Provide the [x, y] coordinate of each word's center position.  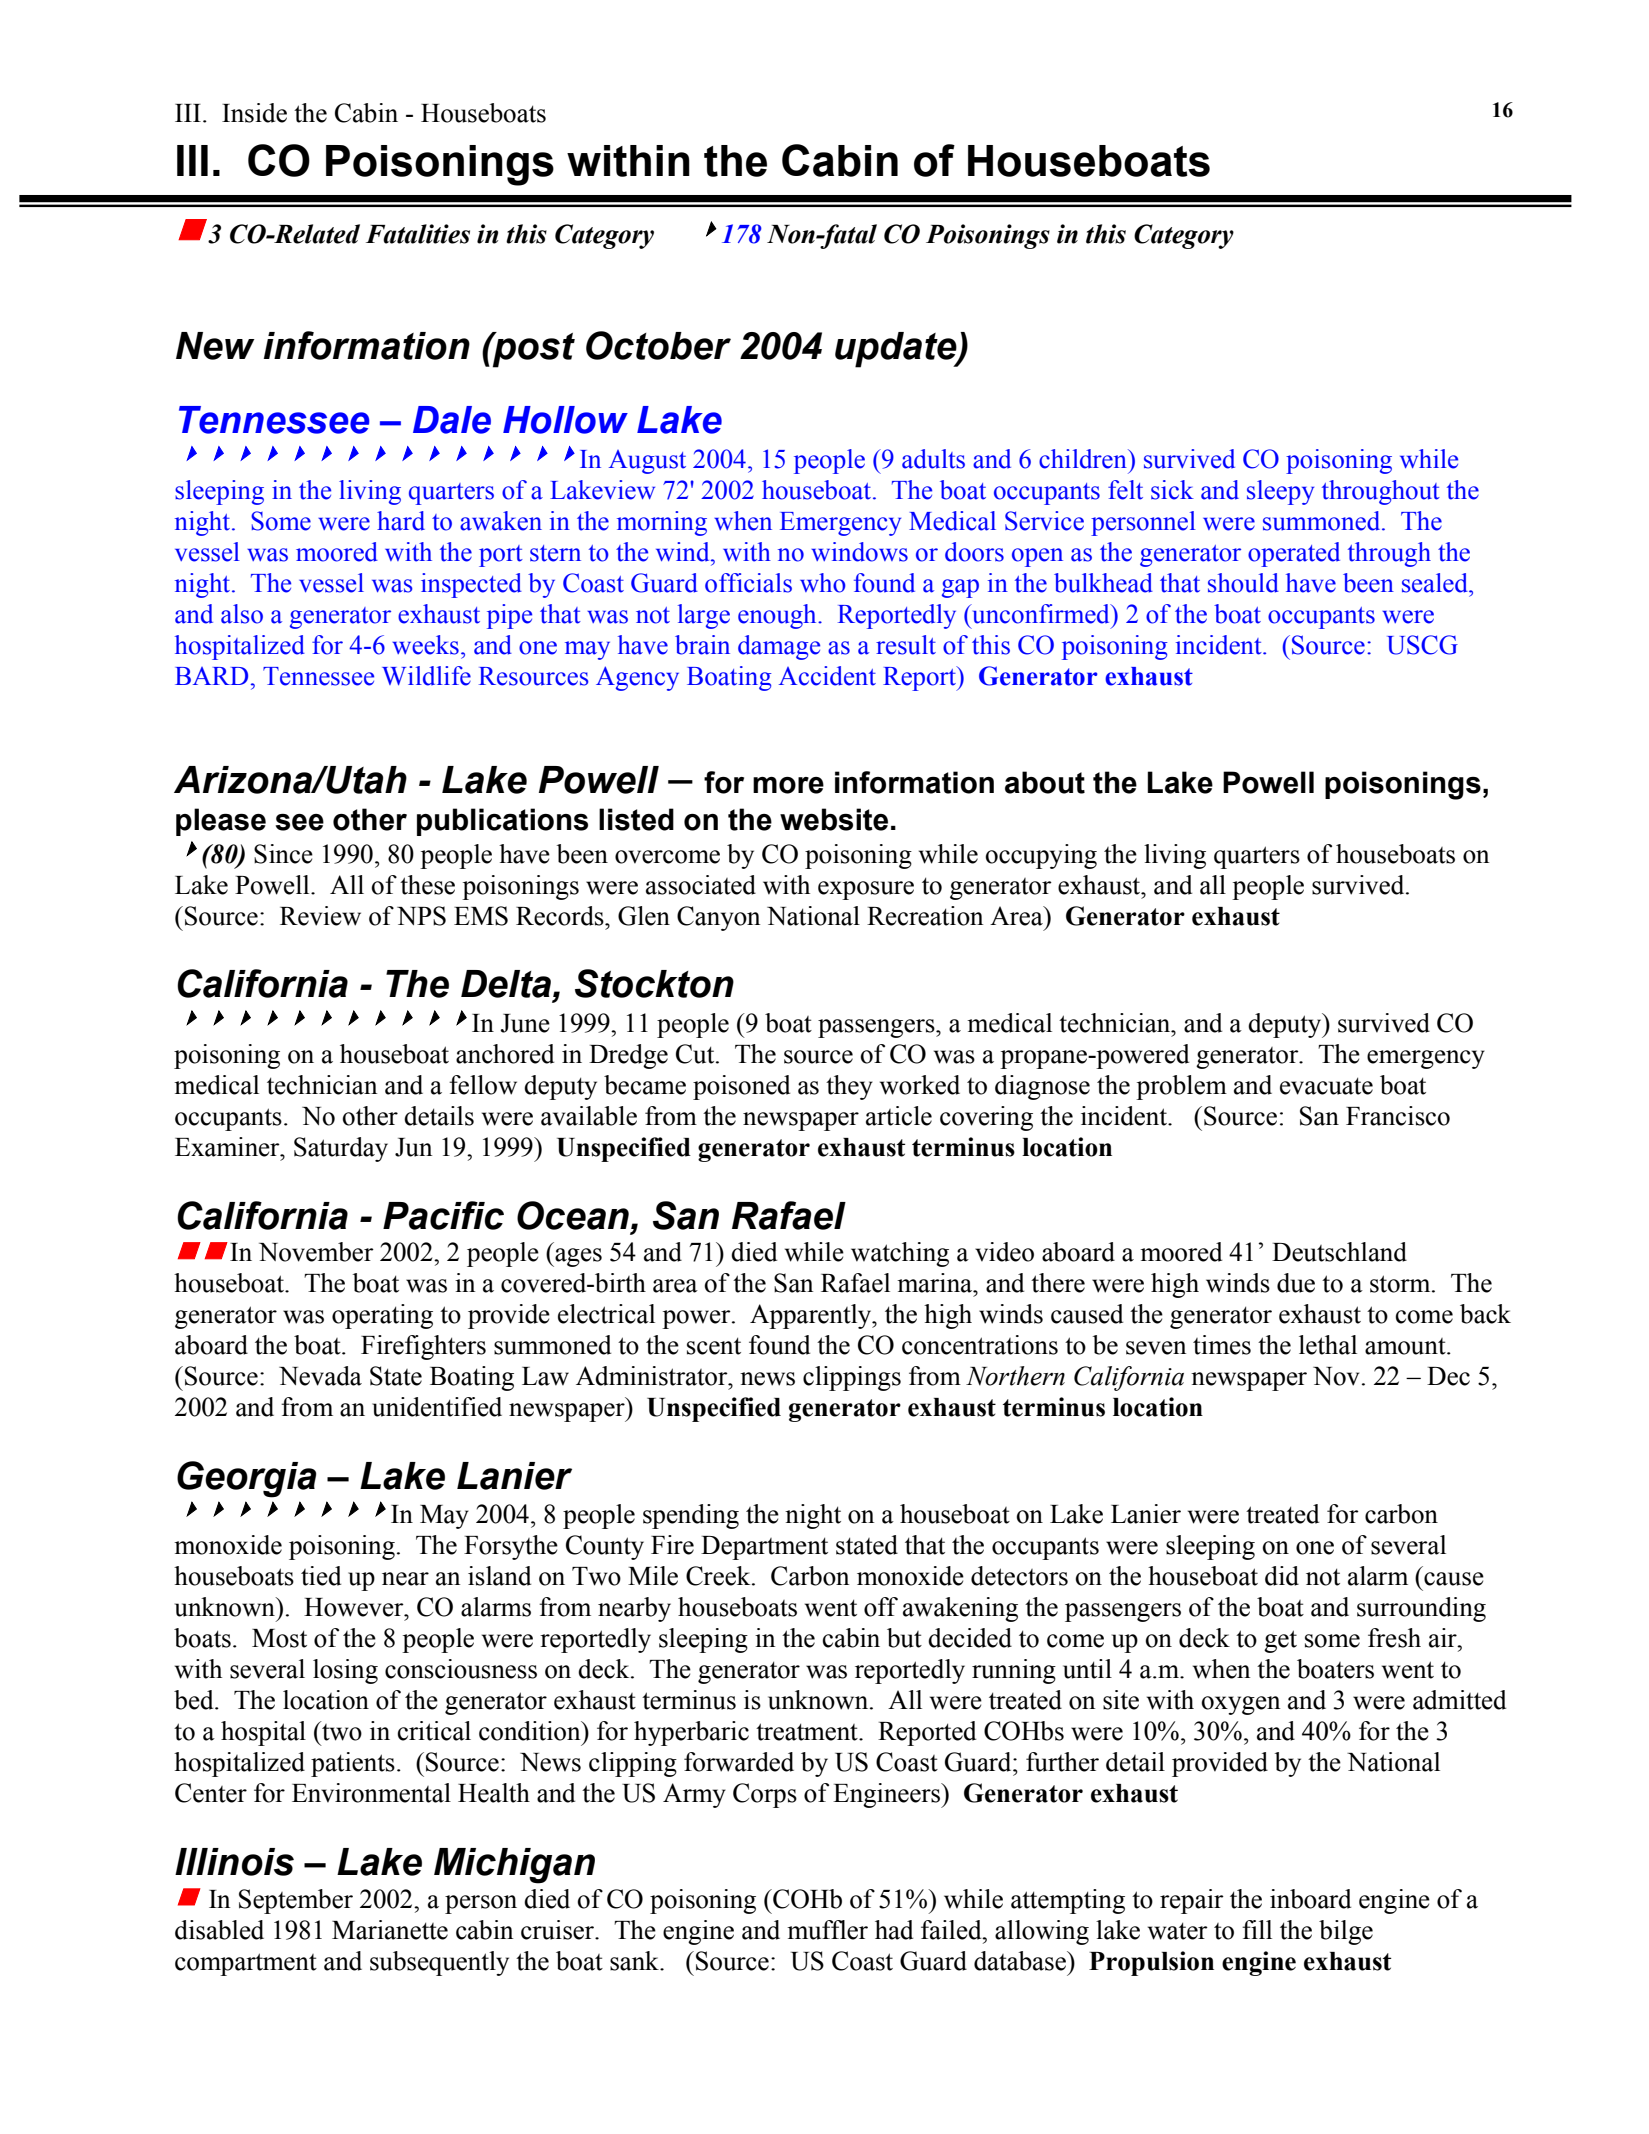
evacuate [1326, 1086]
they [849, 1087]
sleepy [1280, 492]
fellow [483, 1085]
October [658, 345]
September [296, 1901]
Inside [254, 113]
